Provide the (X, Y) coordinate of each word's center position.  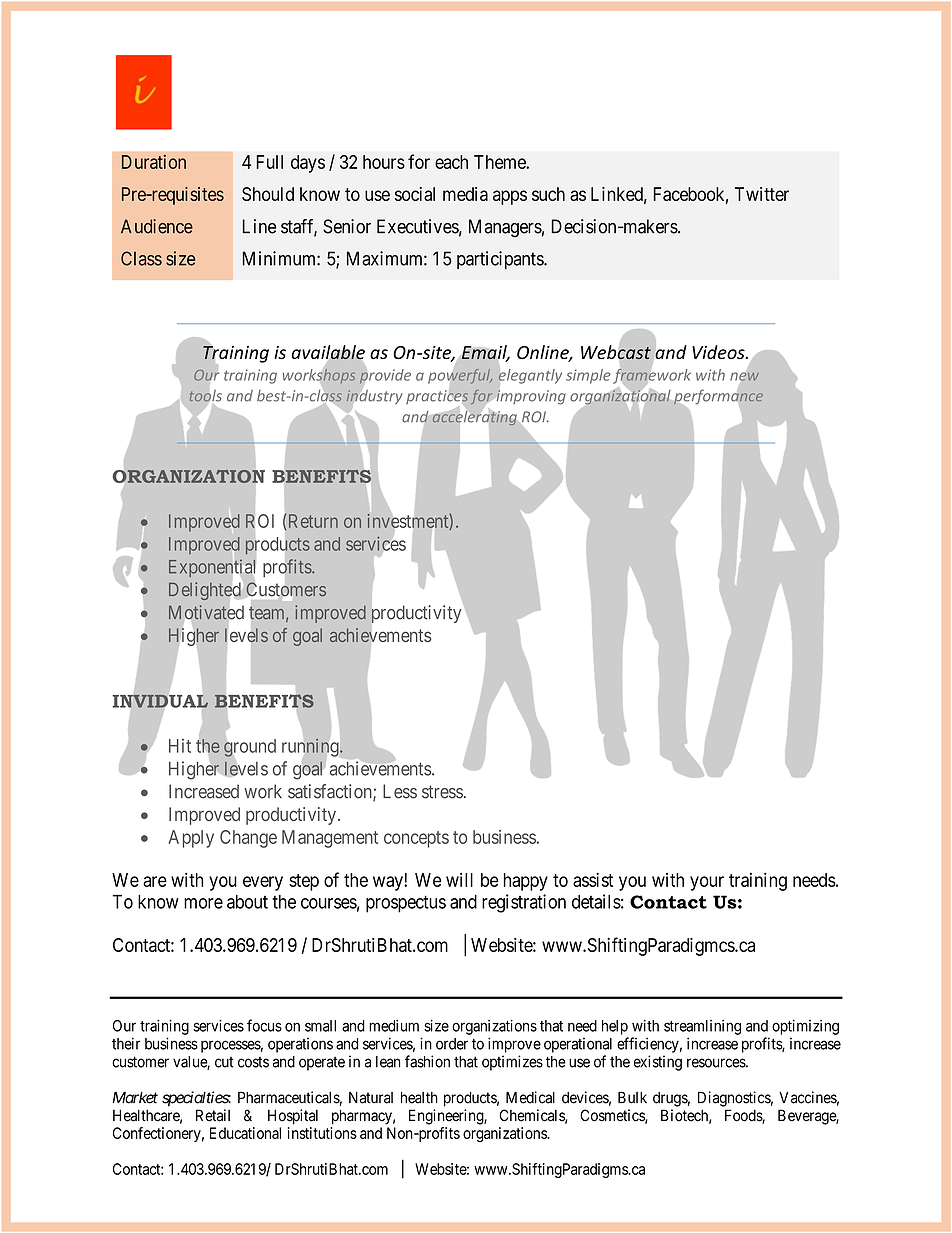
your (707, 883)
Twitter (762, 194)
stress (442, 792)
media (465, 194)
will (459, 879)
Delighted (206, 592)
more (203, 903)
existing (658, 1063)
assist (593, 879)
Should (268, 194)
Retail (213, 1115)
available (328, 353)
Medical (530, 1097)
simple (588, 376)
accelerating (474, 418)
